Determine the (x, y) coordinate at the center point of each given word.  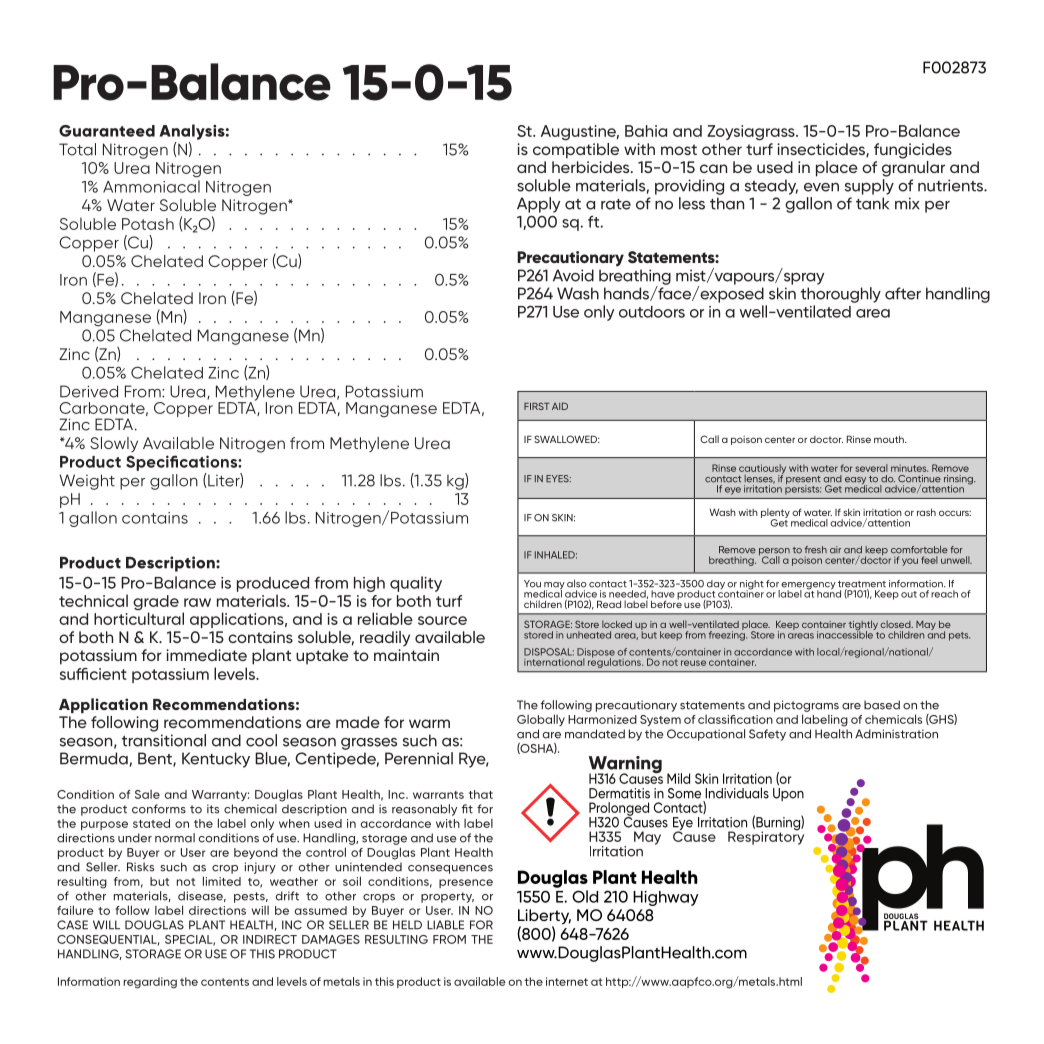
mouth (890, 439)
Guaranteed (107, 131)
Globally (541, 720)
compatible (576, 149)
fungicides (913, 151)
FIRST (537, 406)
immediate (206, 655)
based (882, 705)
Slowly (114, 444)
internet (567, 981)
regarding (150, 983)
